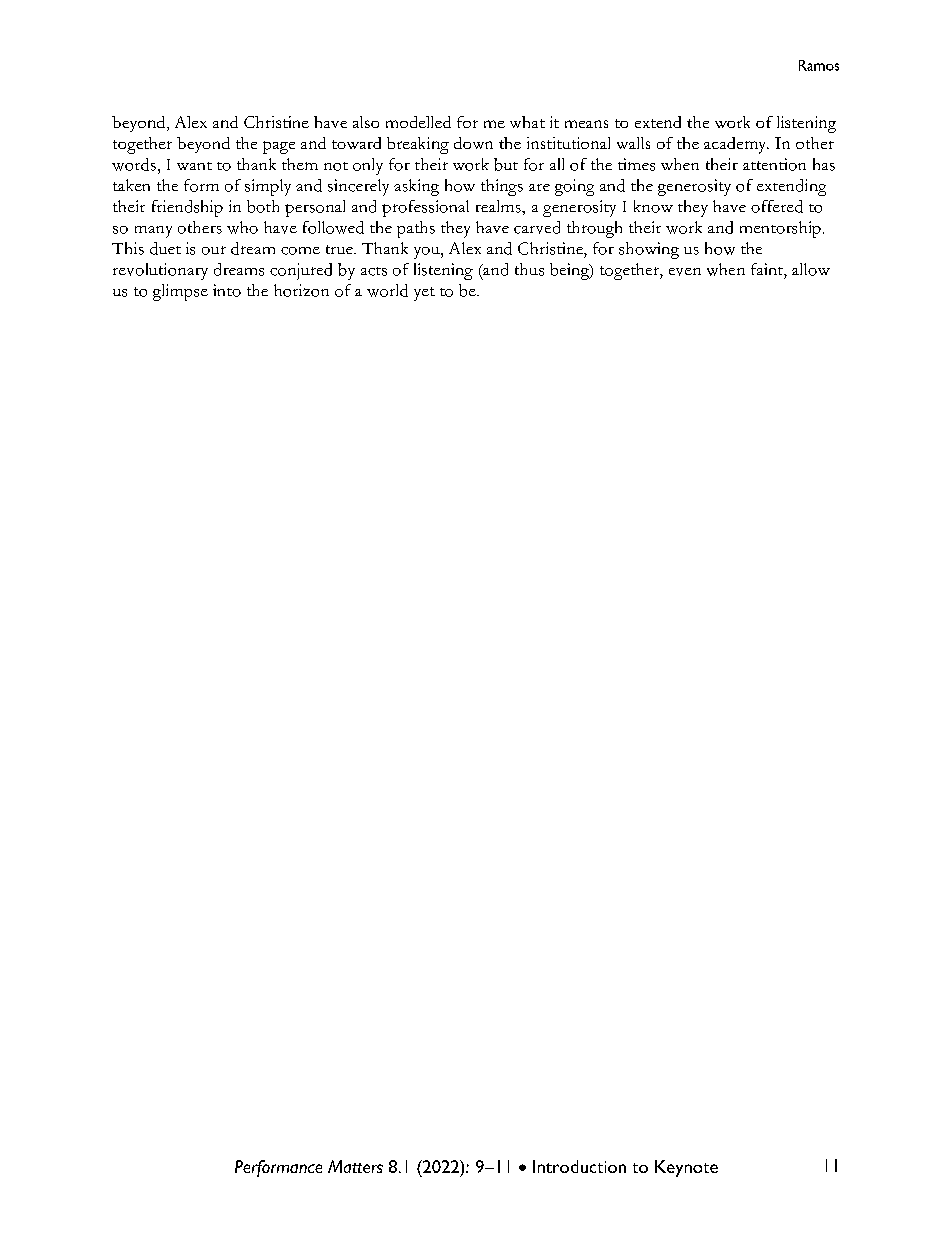 This image has height=1233, width=952. Describe the element at coordinates (579, 1166) in the image. I see `Introduction` at that location.
